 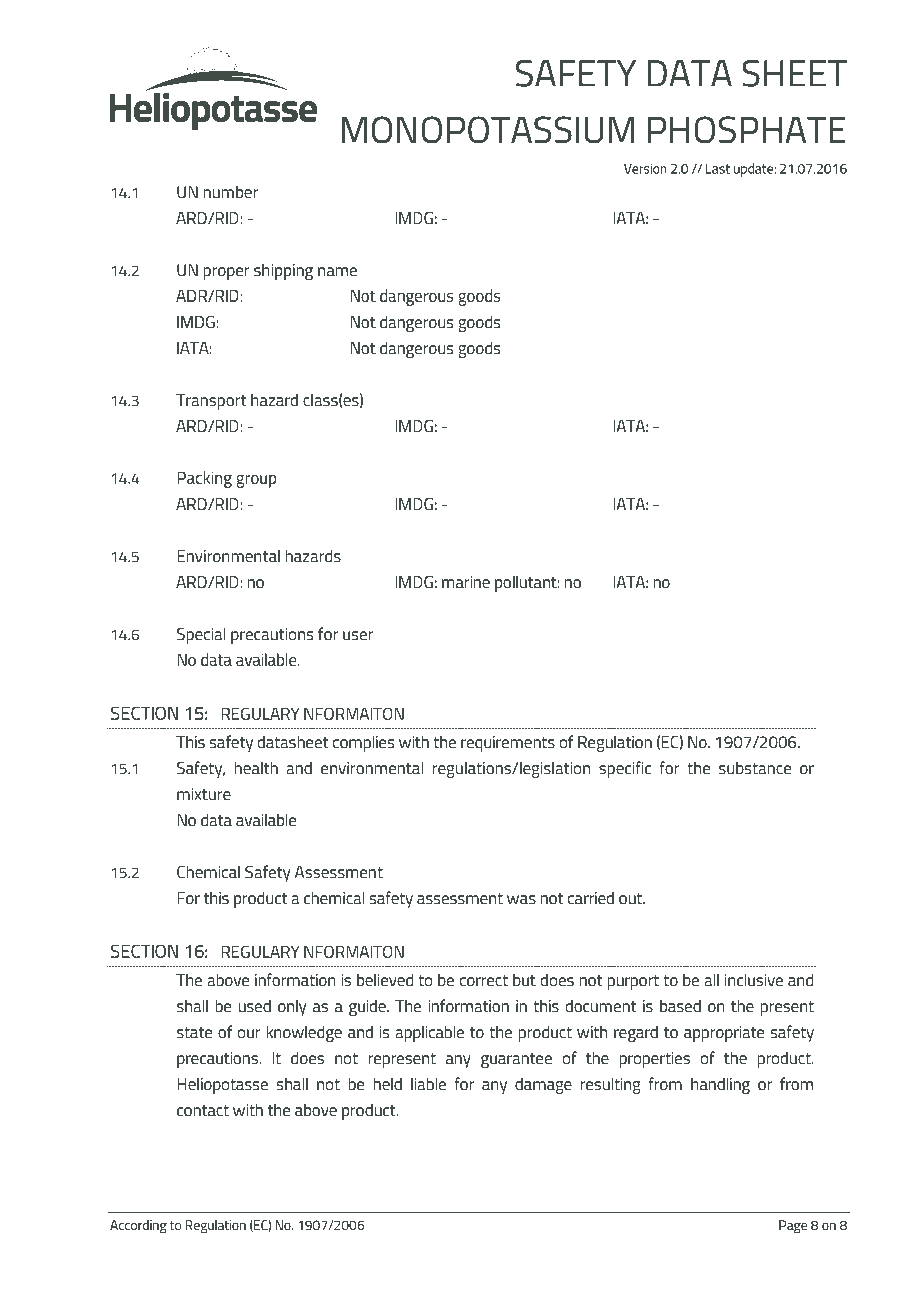 I want to click on According, so click(x=138, y=1227).
